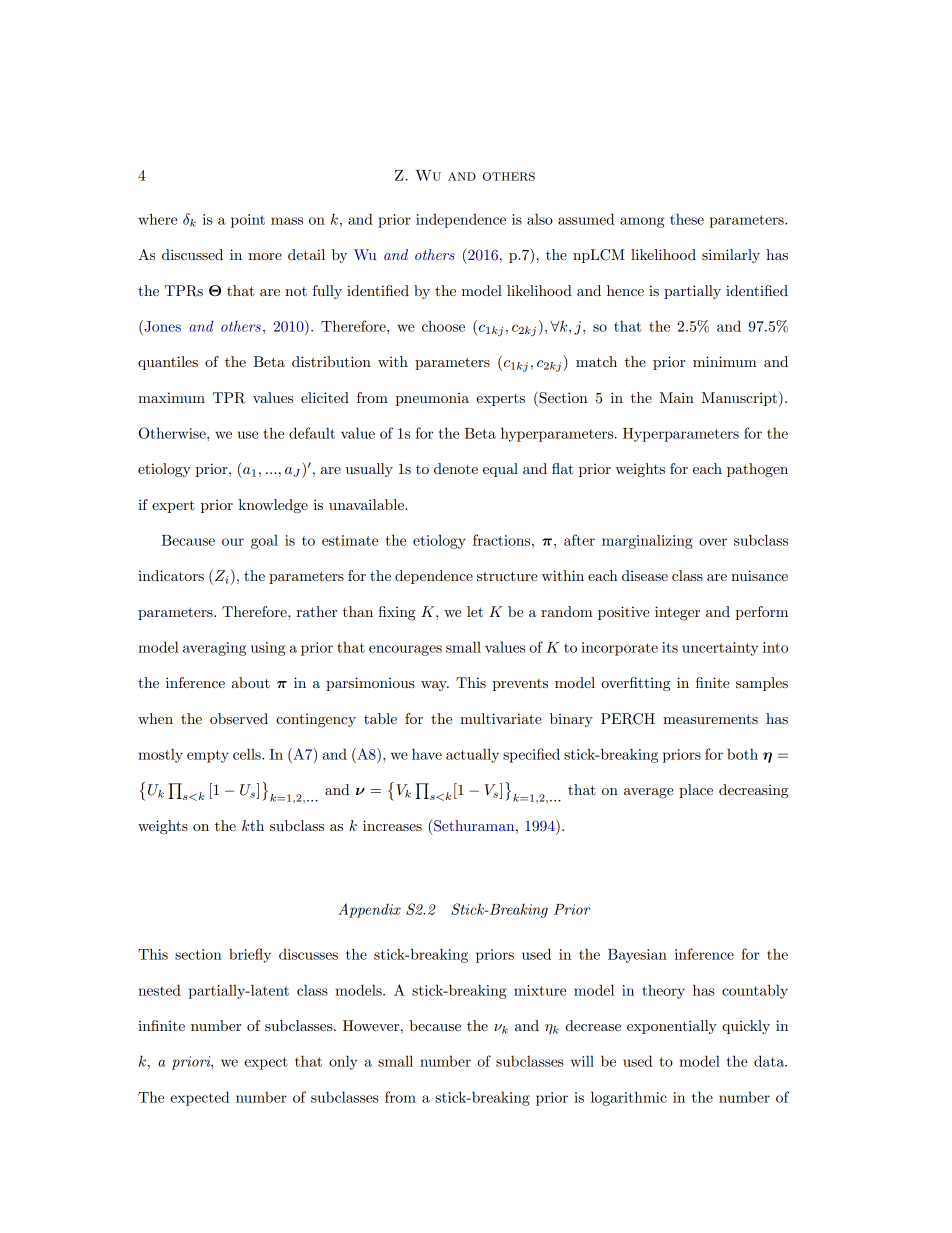  I want to click on denote, so click(456, 468).
